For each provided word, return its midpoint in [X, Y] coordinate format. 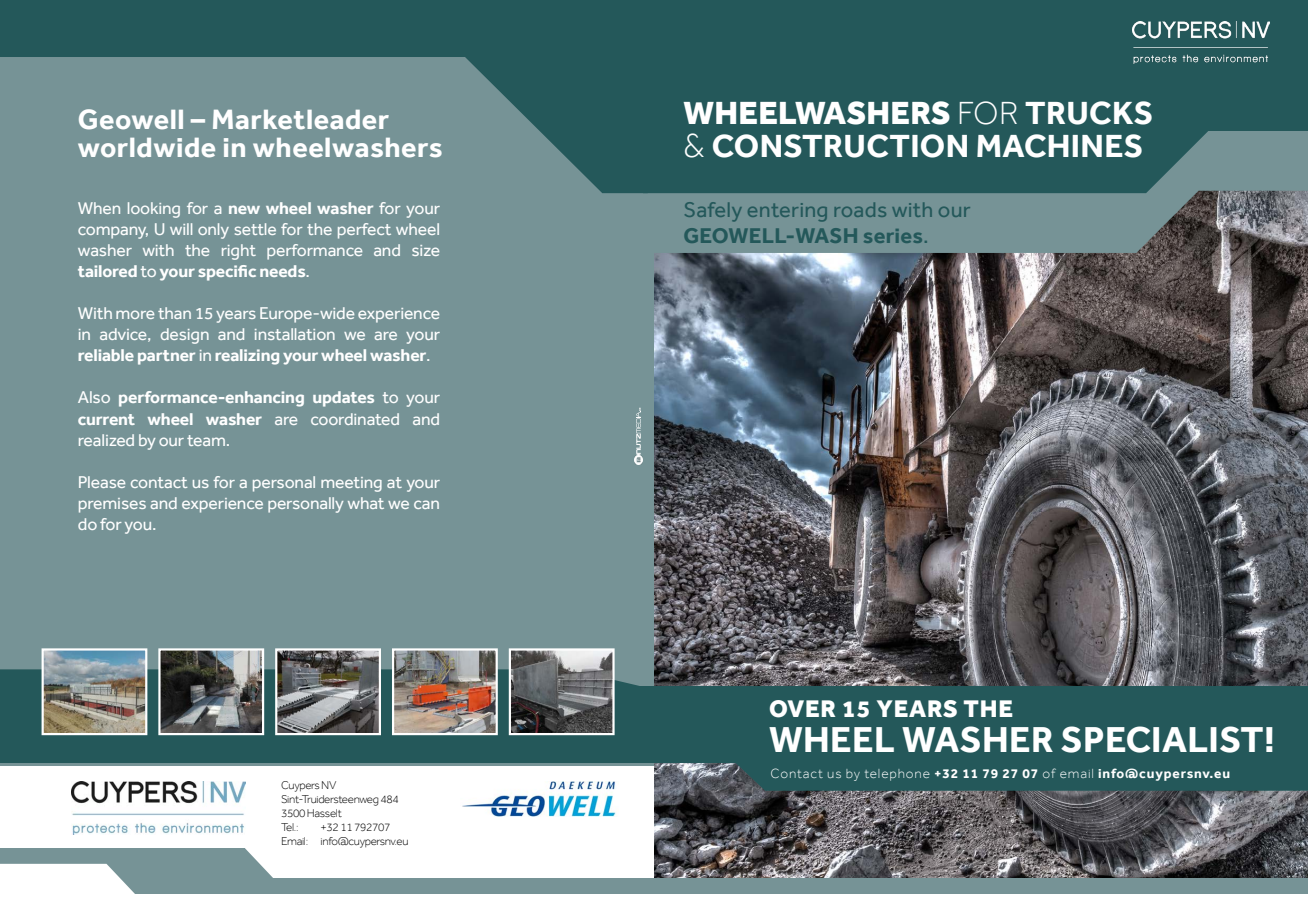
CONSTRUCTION [840, 146]
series [893, 236]
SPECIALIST [1162, 739]
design [185, 336]
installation [295, 334]
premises [112, 505]
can [426, 504]
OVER [802, 709]
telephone [897, 775]
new [244, 209]
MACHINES [1059, 146]
